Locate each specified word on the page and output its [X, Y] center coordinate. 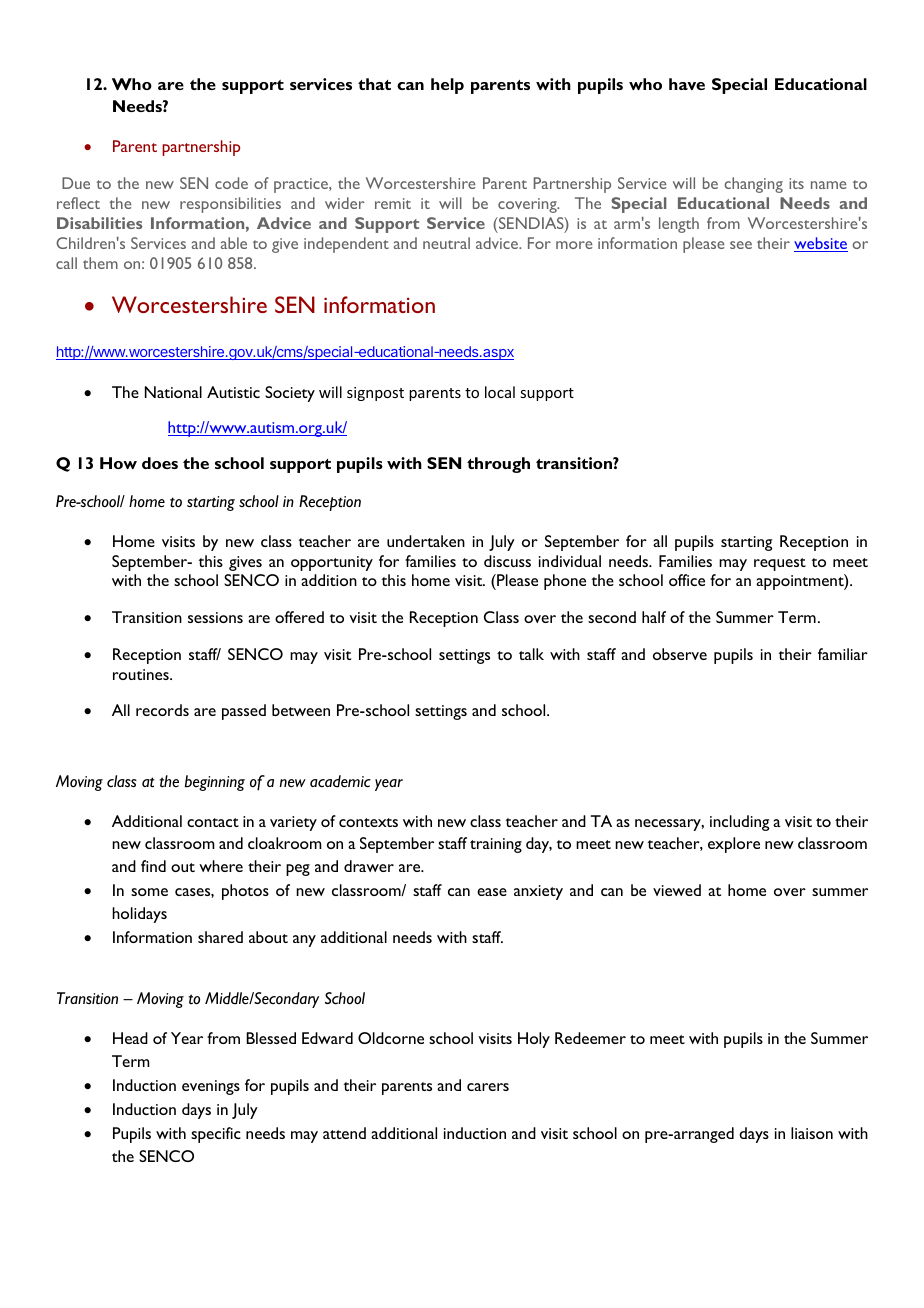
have [687, 84]
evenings [211, 1087]
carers [488, 1087]
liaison [812, 1133]
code [231, 183]
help [447, 86]
